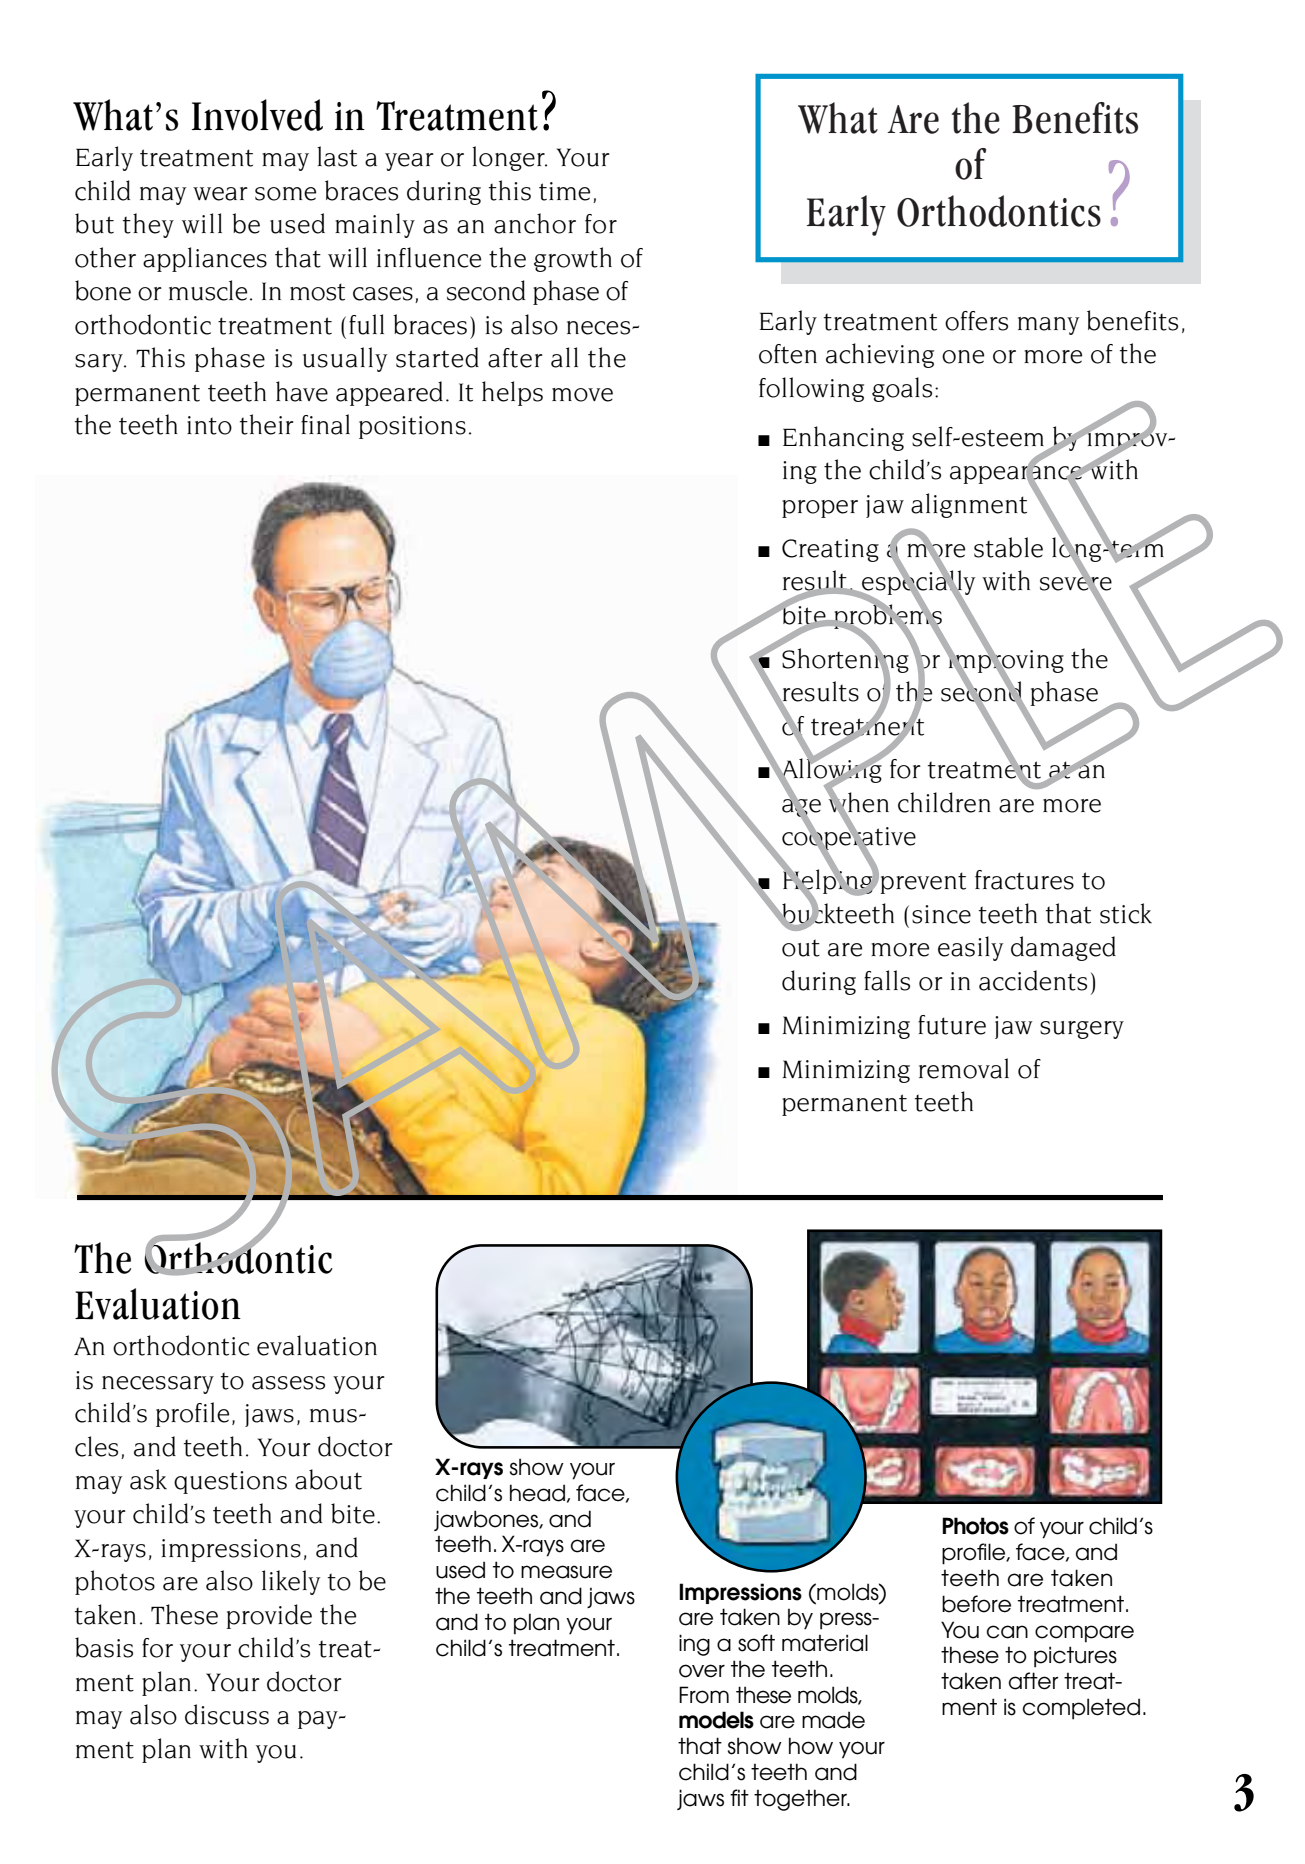  I want to click on falls, so click(887, 980).
